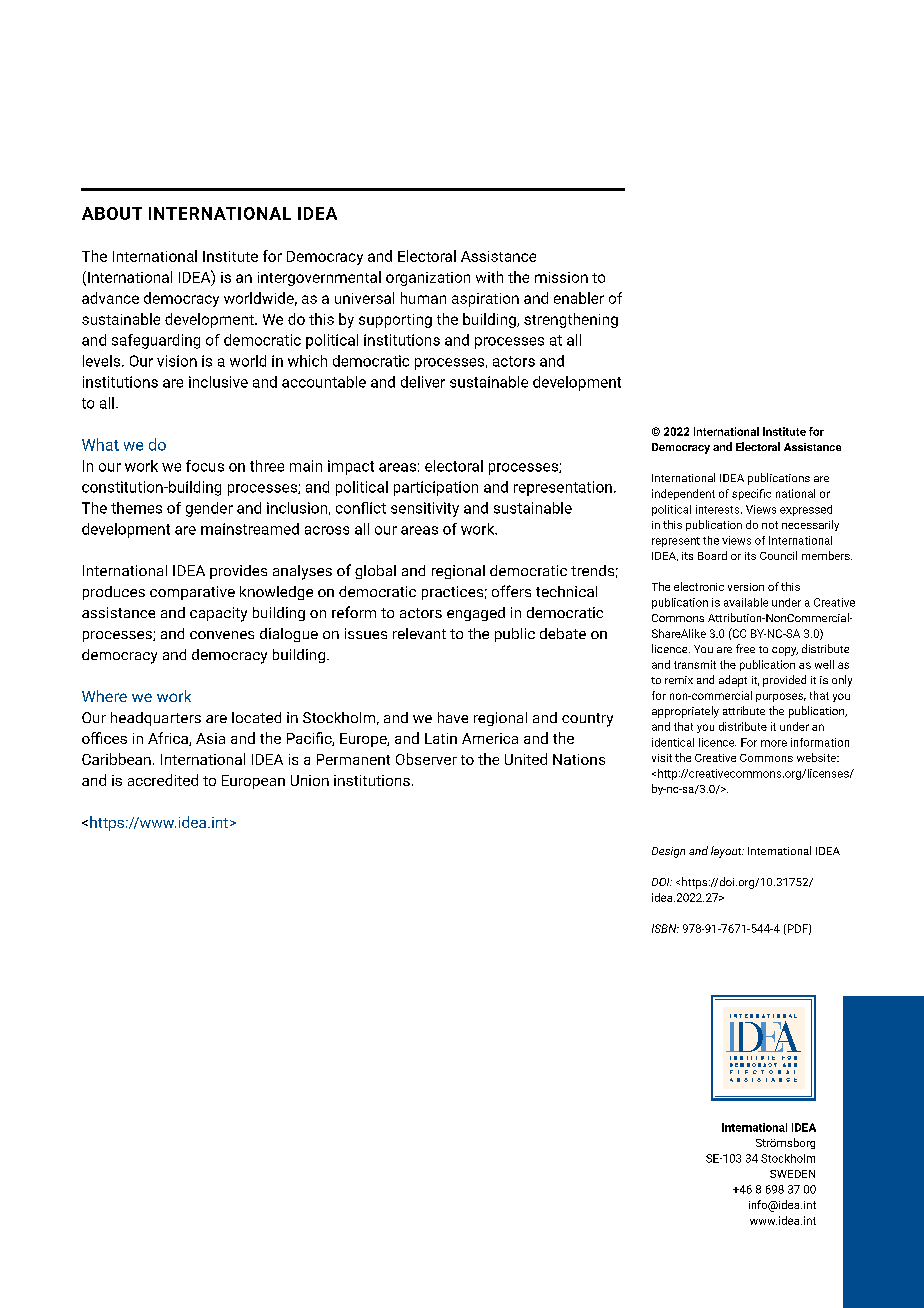 This page has width=924, height=1308. Describe the element at coordinates (112, 213) in the page. I see `ABOUT` at that location.
